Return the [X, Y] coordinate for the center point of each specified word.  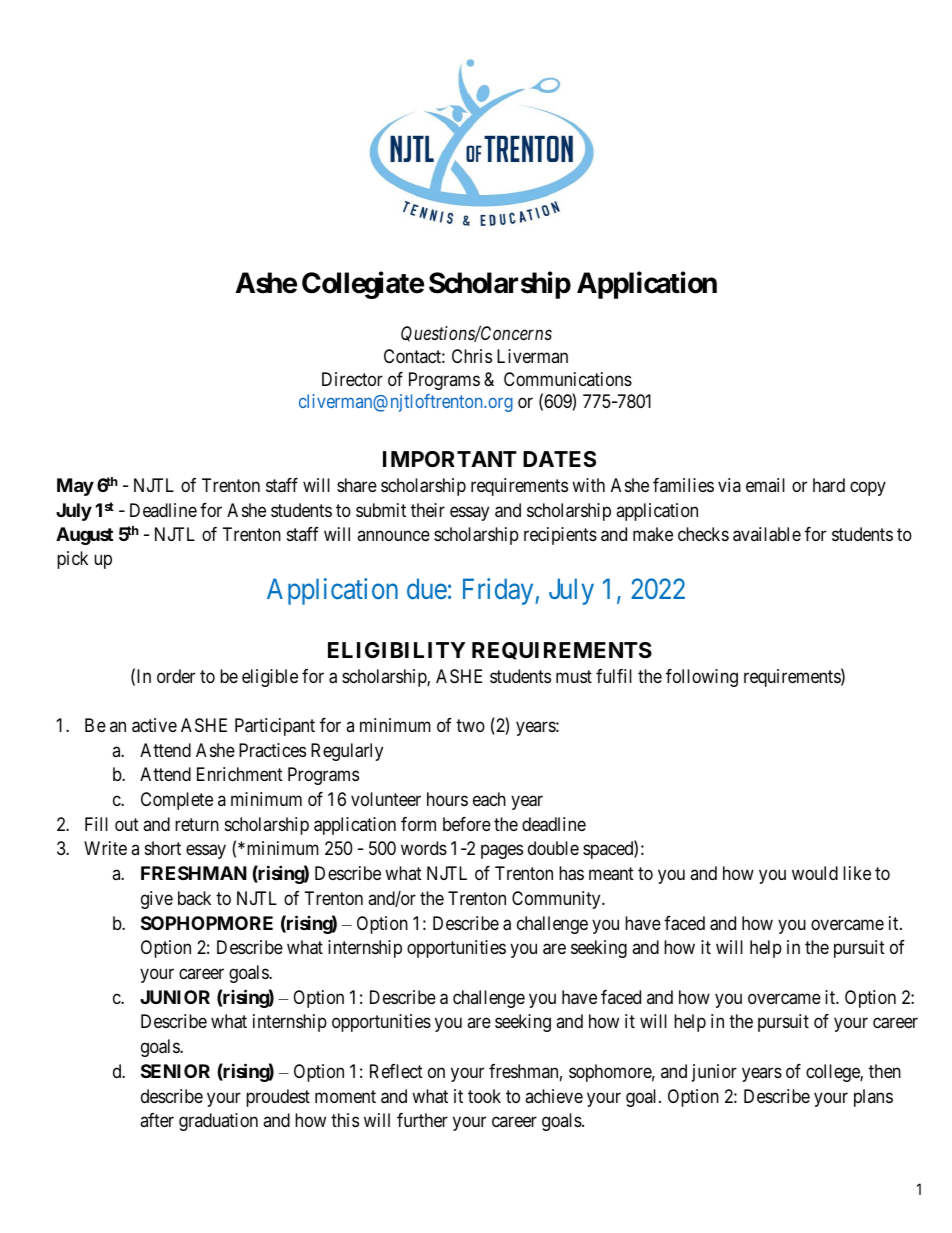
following [702, 678]
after [157, 1120]
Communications [568, 379]
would [815, 873]
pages [502, 852]
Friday [499, 591]
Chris [472, 356]
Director [352, 379]
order [176, 676]
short [163, 848]
